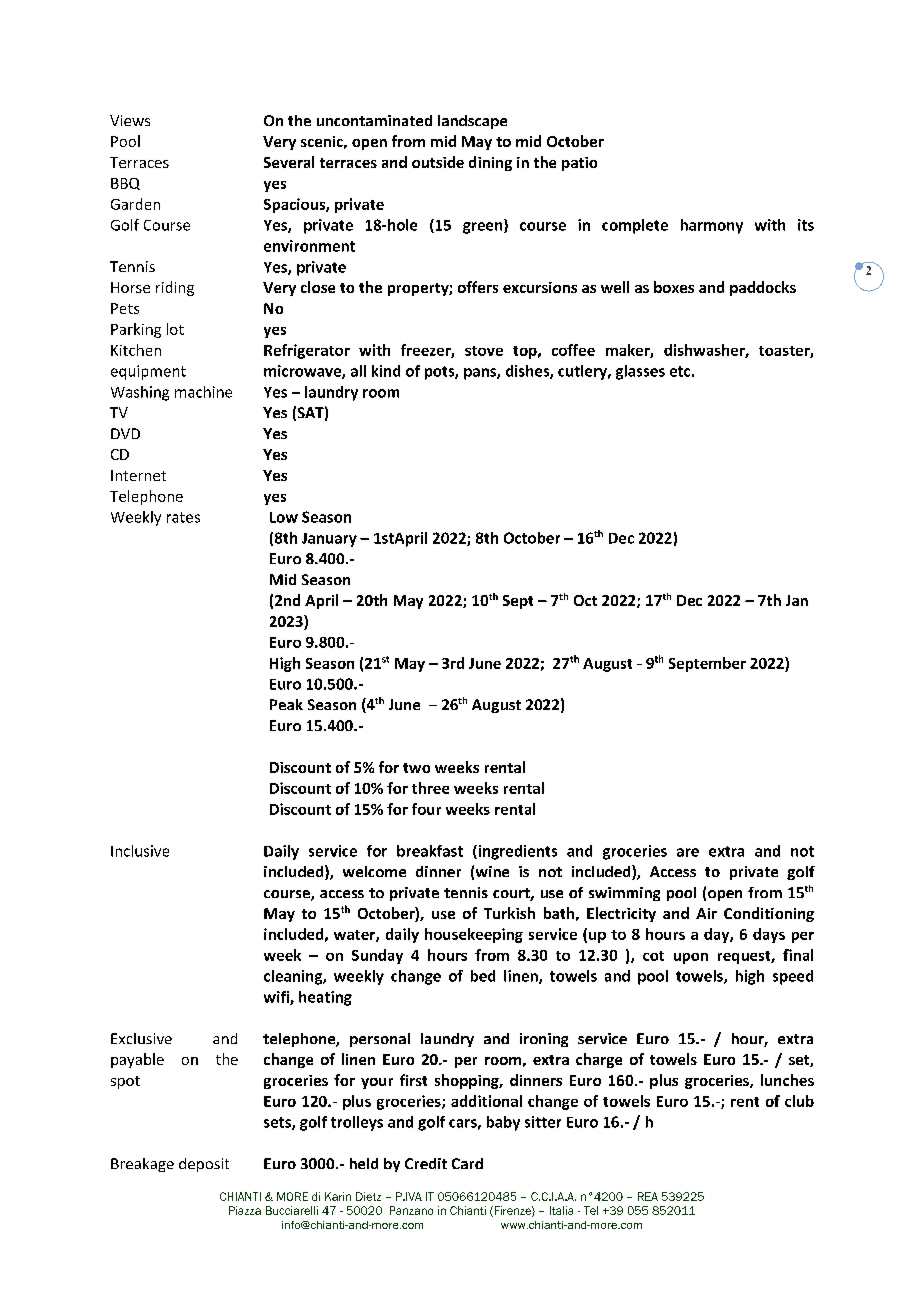  I want to click on Air, so click(706, 913).
